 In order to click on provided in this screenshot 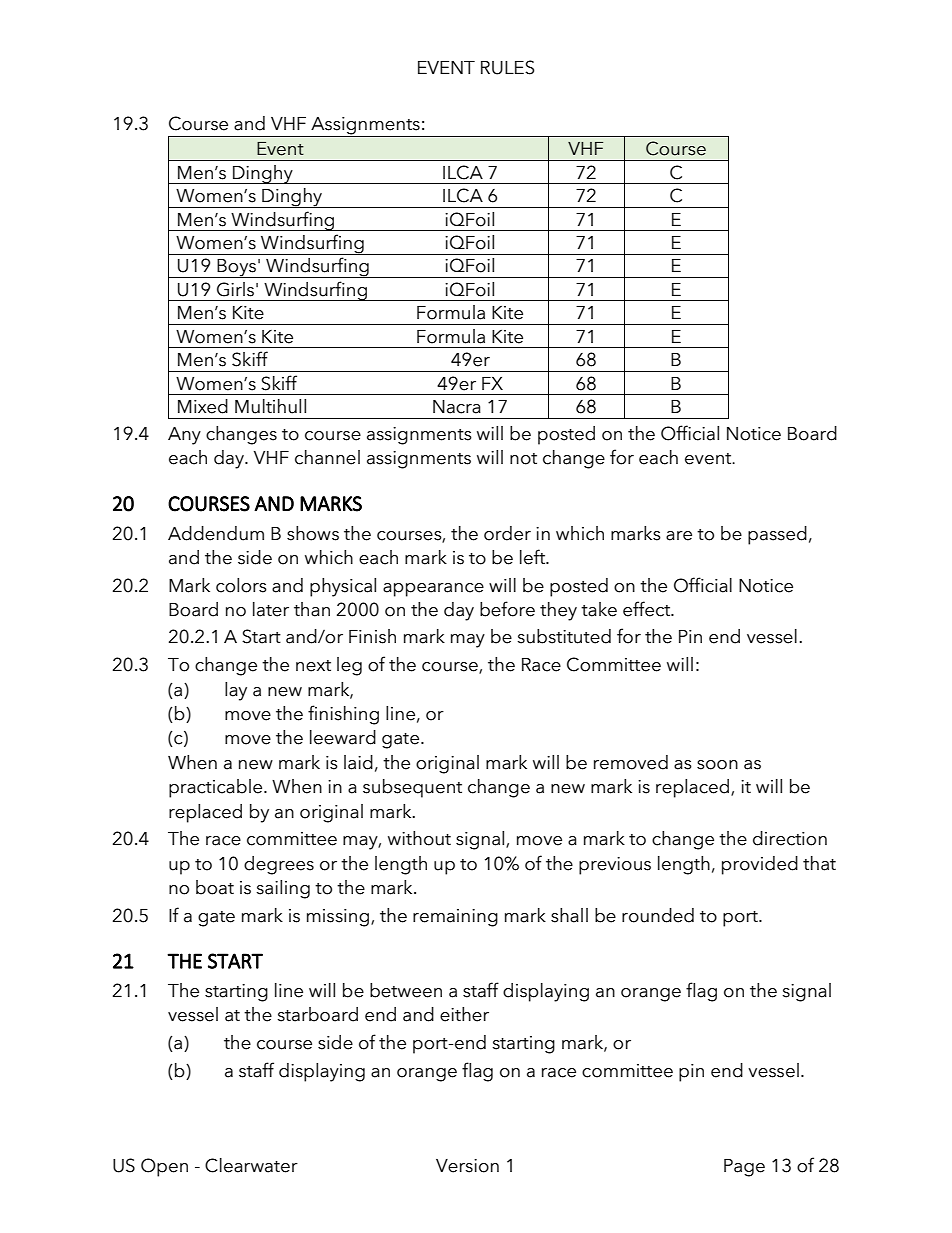, I will do `click(760, 865)`.
